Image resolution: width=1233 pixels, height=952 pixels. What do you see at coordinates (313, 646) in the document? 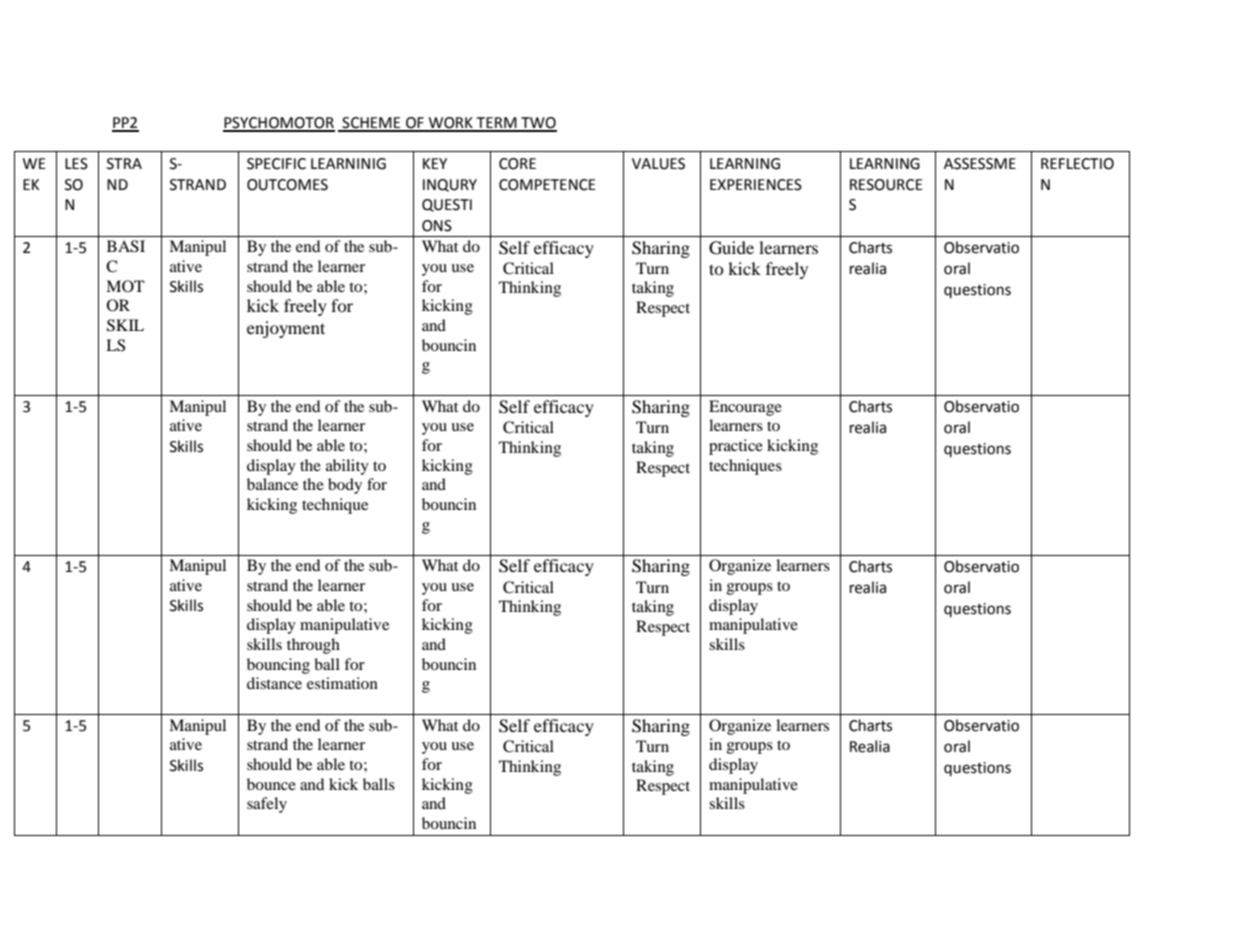
I see `through` at bounding box center [313, 646].
